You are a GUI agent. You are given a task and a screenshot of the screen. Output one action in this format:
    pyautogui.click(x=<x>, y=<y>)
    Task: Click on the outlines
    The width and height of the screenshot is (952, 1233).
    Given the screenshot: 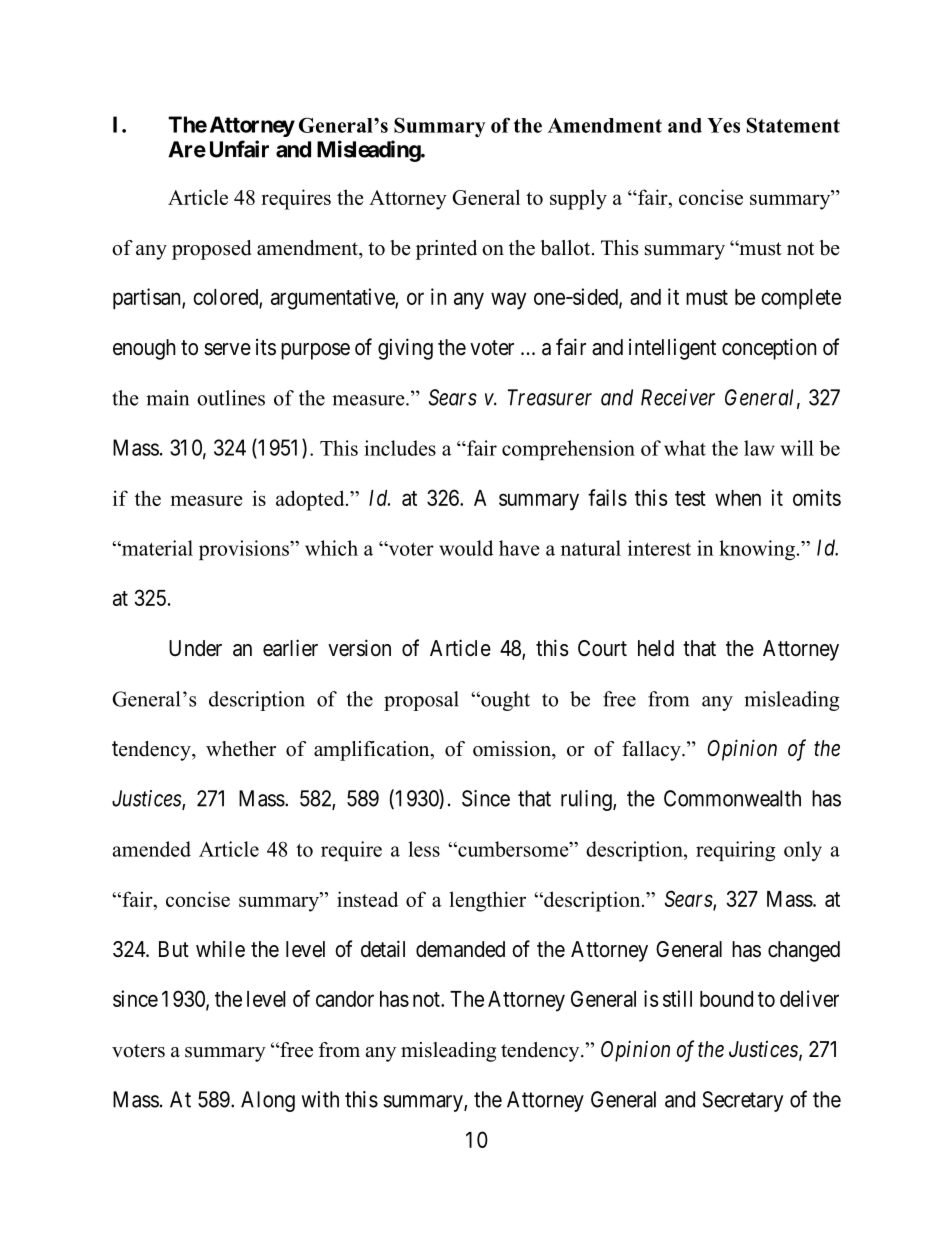 What is the action you would take?
    pyautogui.click(x=231, y=398)
